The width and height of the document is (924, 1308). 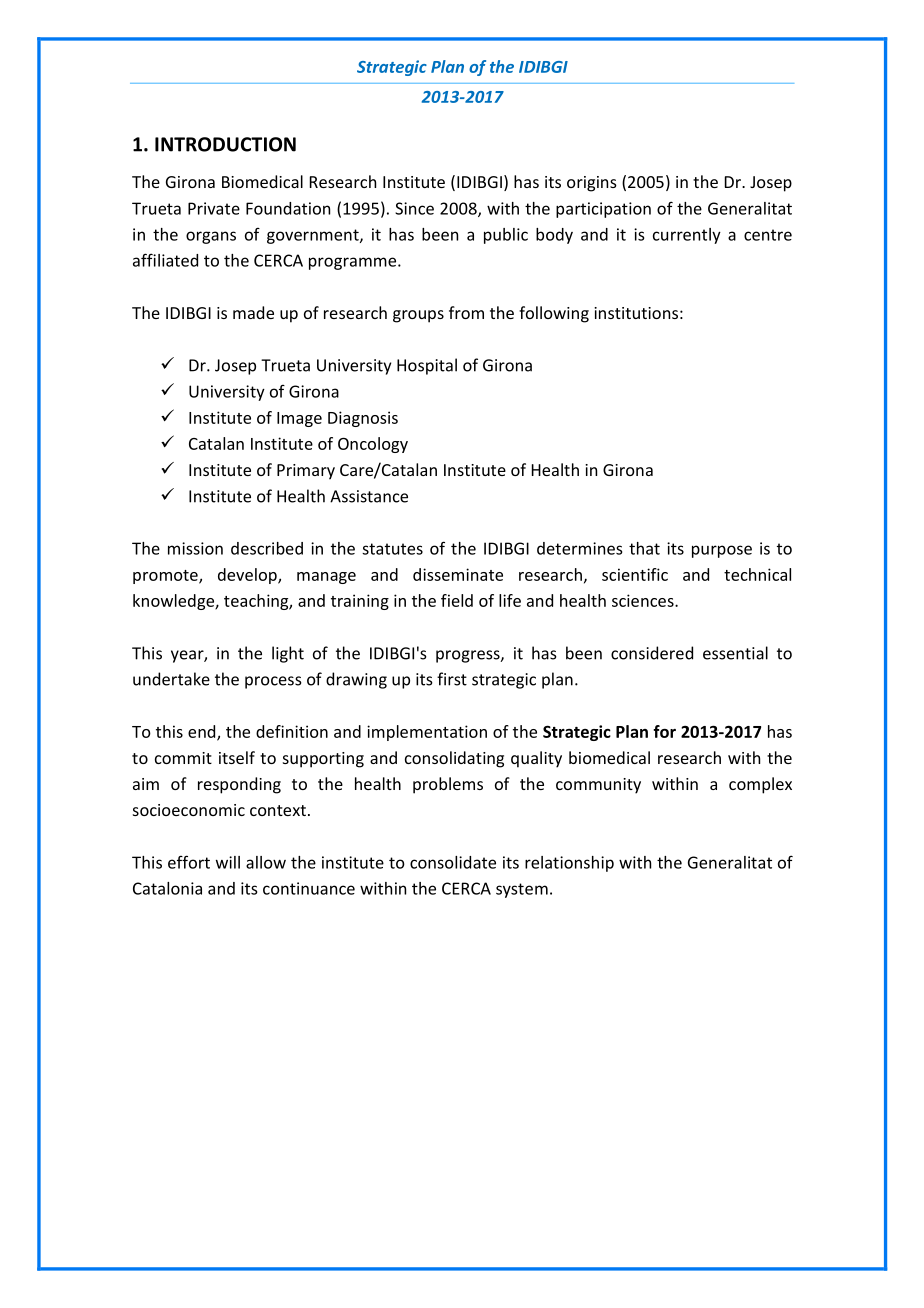 What do you see at coordinates (554, 314) in the document?
I see `following` at bounding box center [554, 314].
